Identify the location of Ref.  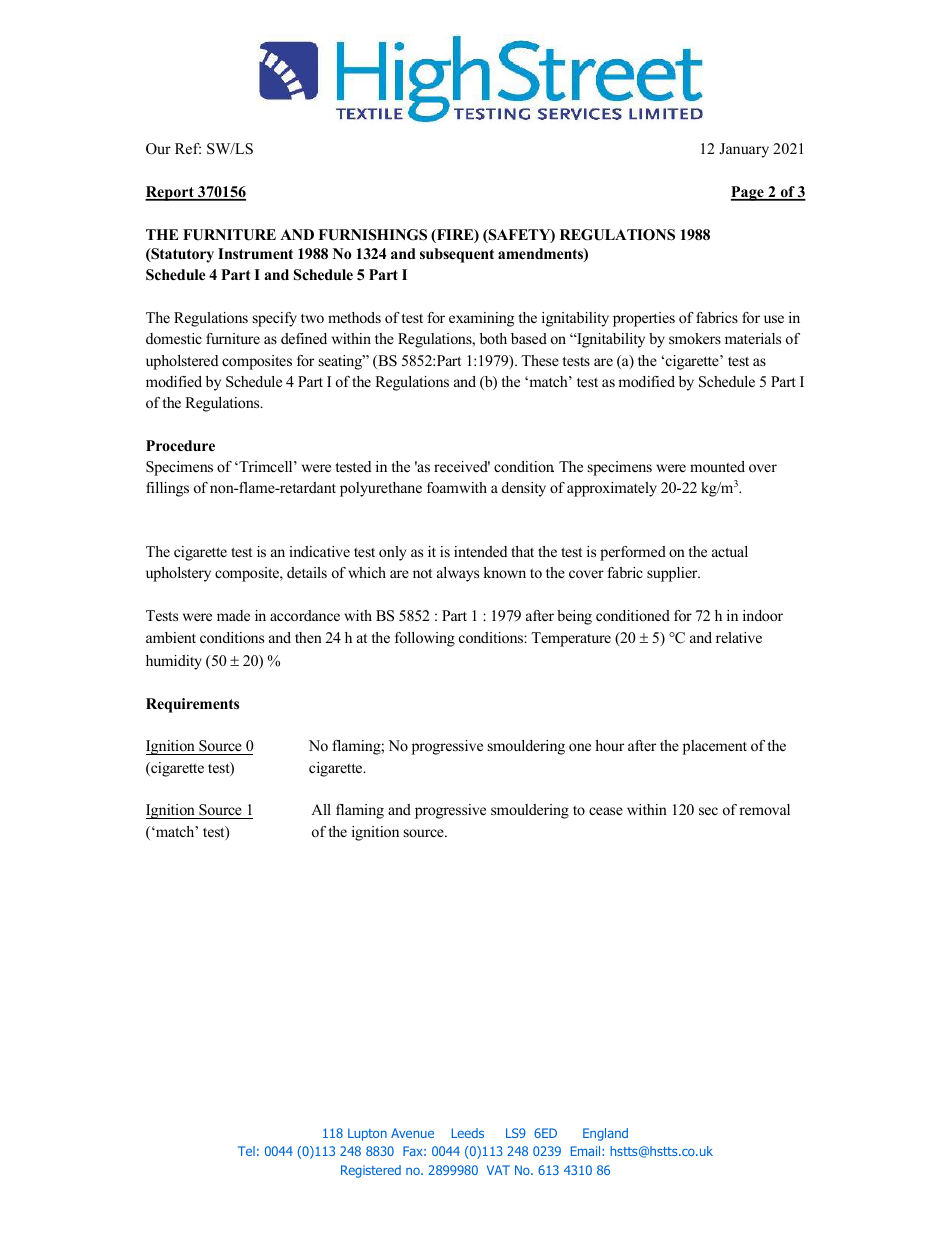
(188, 148).
